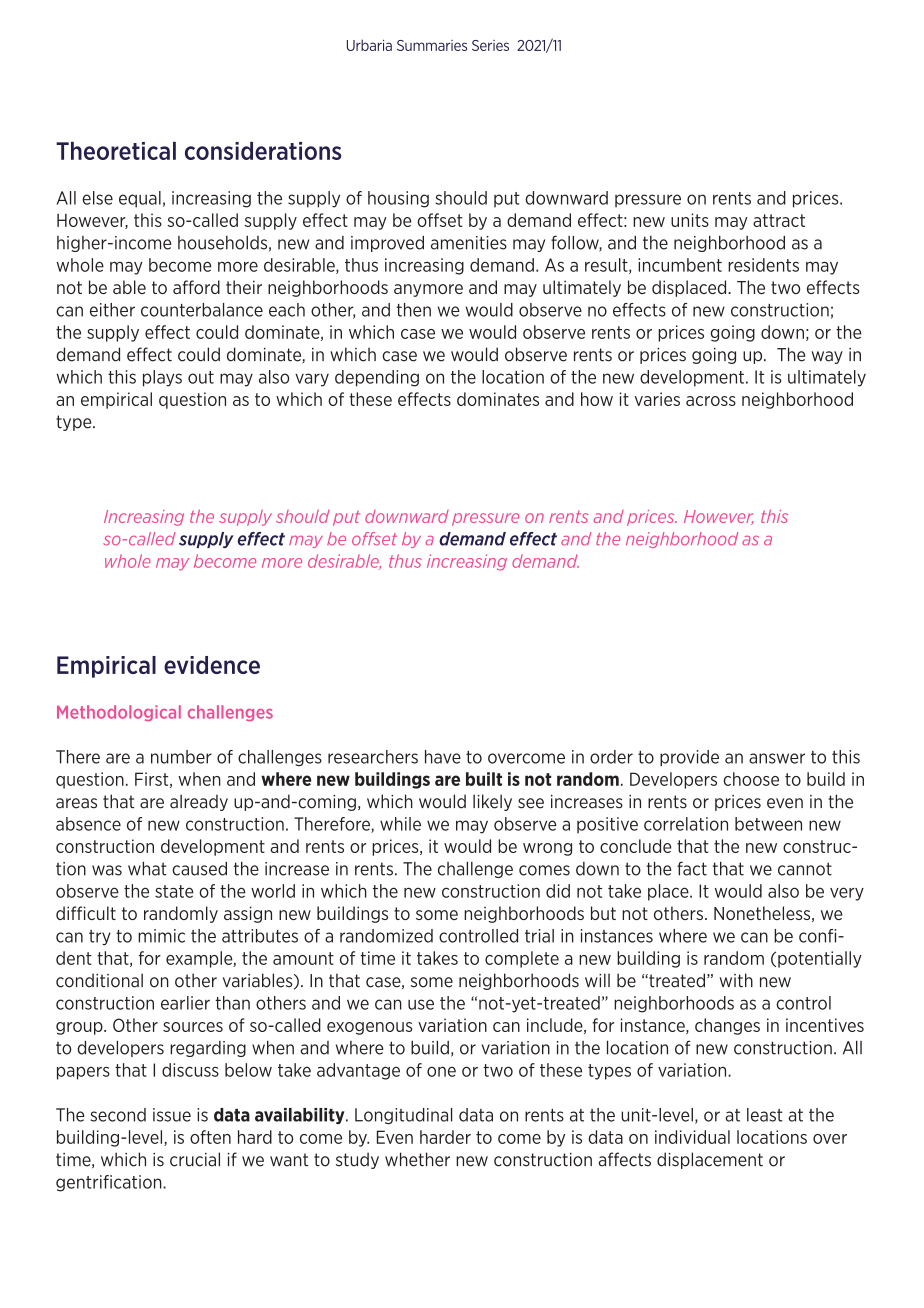  I want to click on way, so click(827, 357).
